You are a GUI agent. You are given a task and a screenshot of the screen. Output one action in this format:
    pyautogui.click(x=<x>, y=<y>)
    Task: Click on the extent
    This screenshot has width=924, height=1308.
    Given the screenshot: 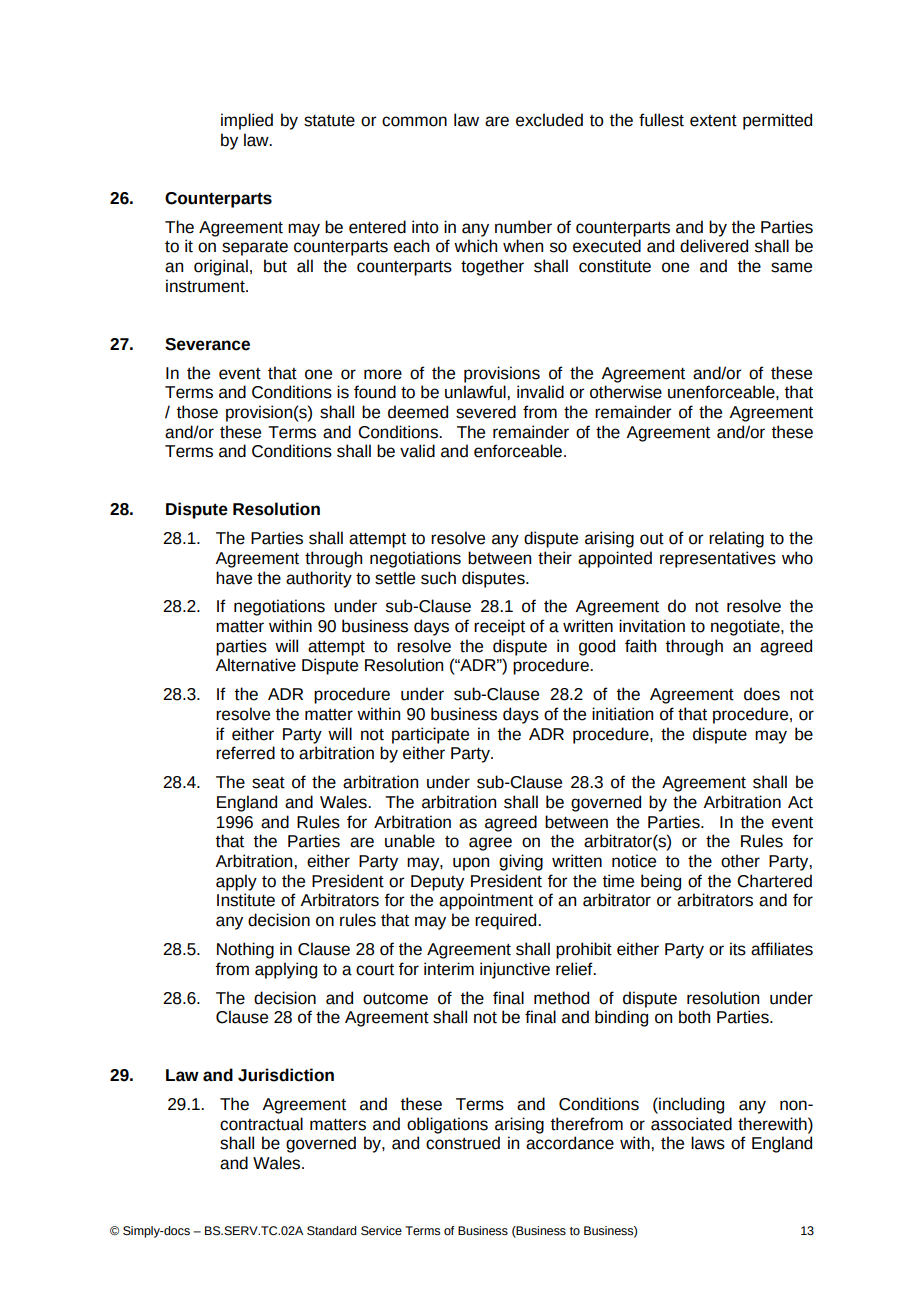 What is the action you would take?
    pyautogui.click(x=713, y=121)
